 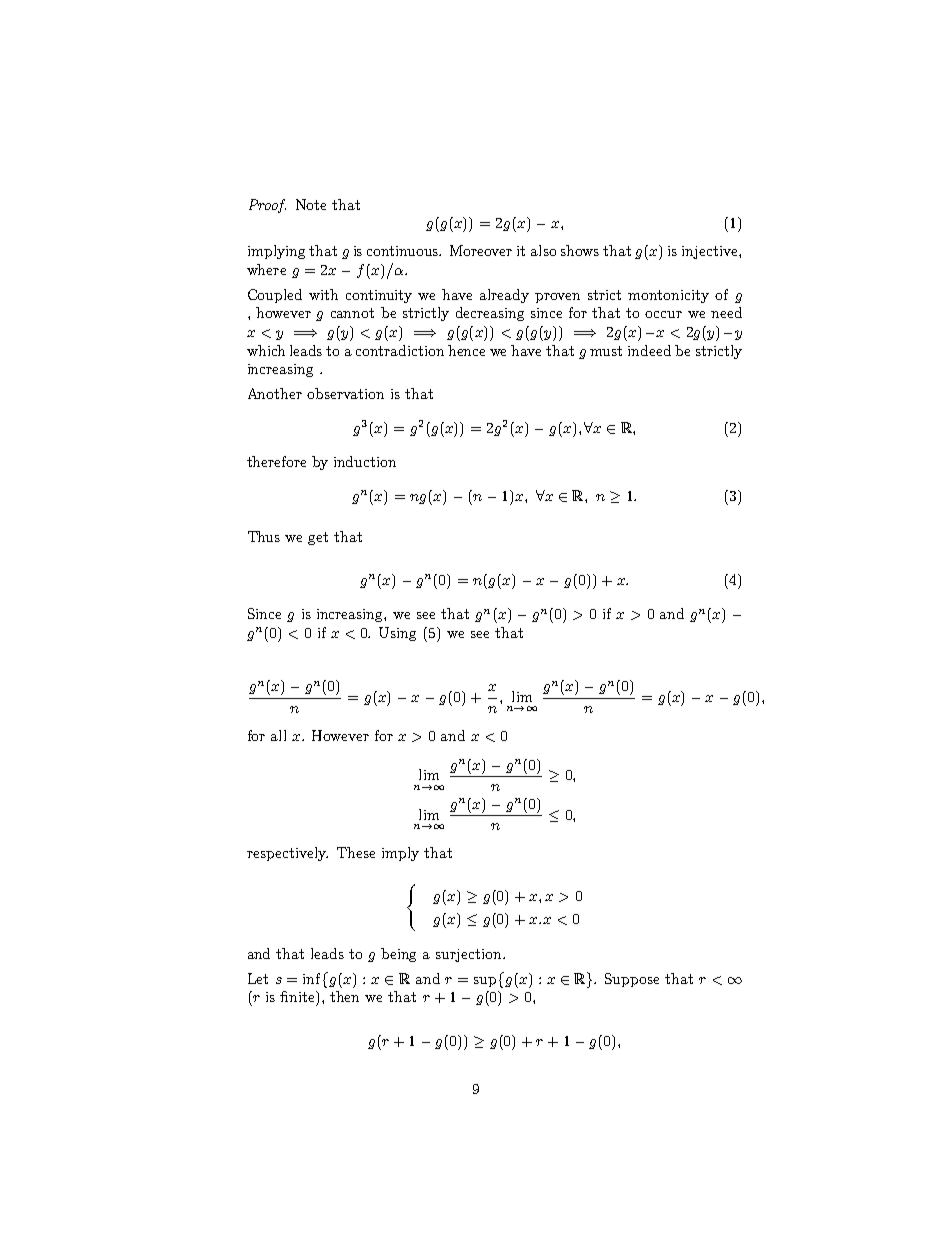 What do you see at coordinates (397, 634) in the image?
I see `Using` at bounding box center [397, 634].
